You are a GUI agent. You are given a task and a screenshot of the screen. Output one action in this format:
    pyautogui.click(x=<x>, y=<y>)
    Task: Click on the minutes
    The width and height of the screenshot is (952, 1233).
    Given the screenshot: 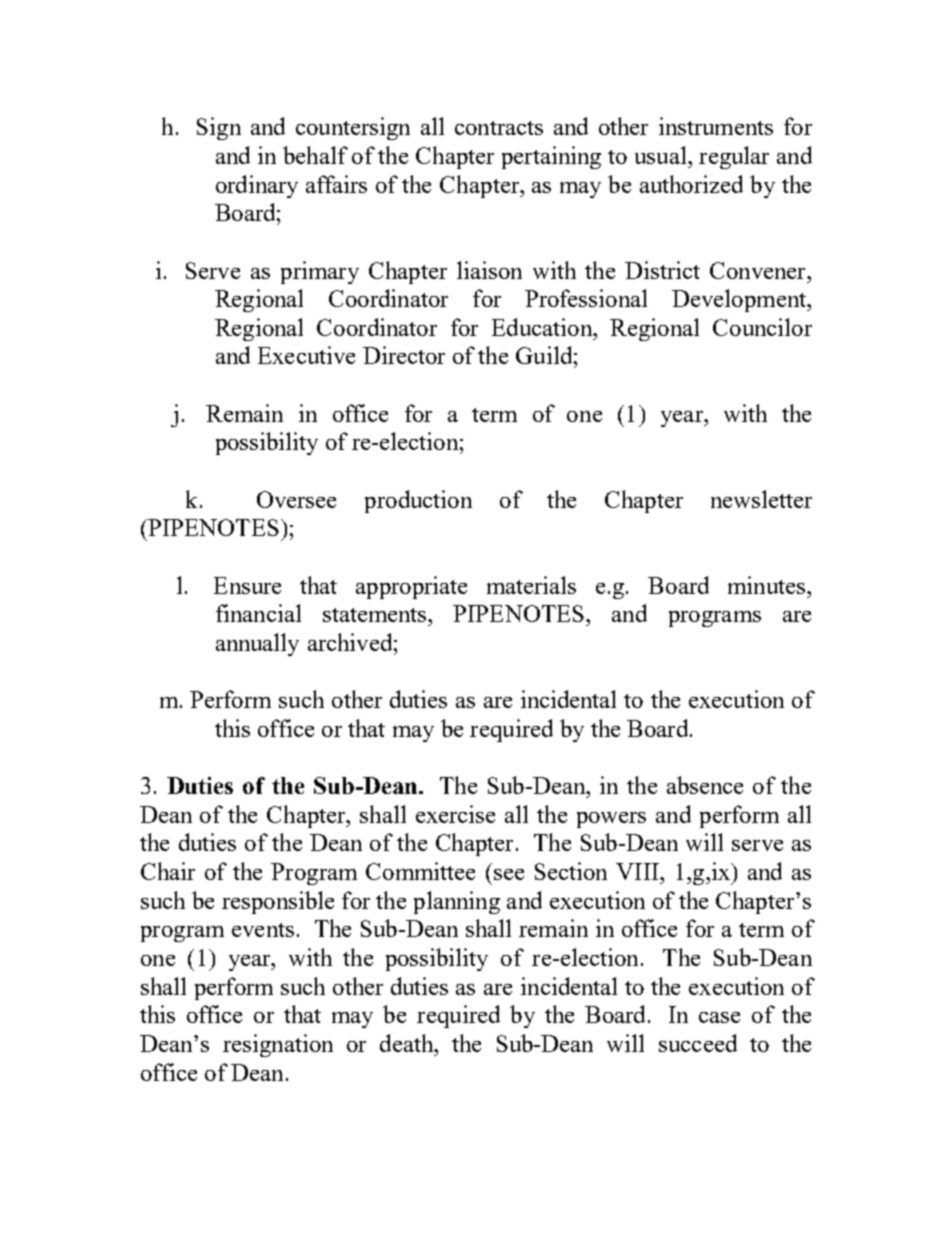 What is the action you would take?
    pyautogui.click(x=766, y=585)
